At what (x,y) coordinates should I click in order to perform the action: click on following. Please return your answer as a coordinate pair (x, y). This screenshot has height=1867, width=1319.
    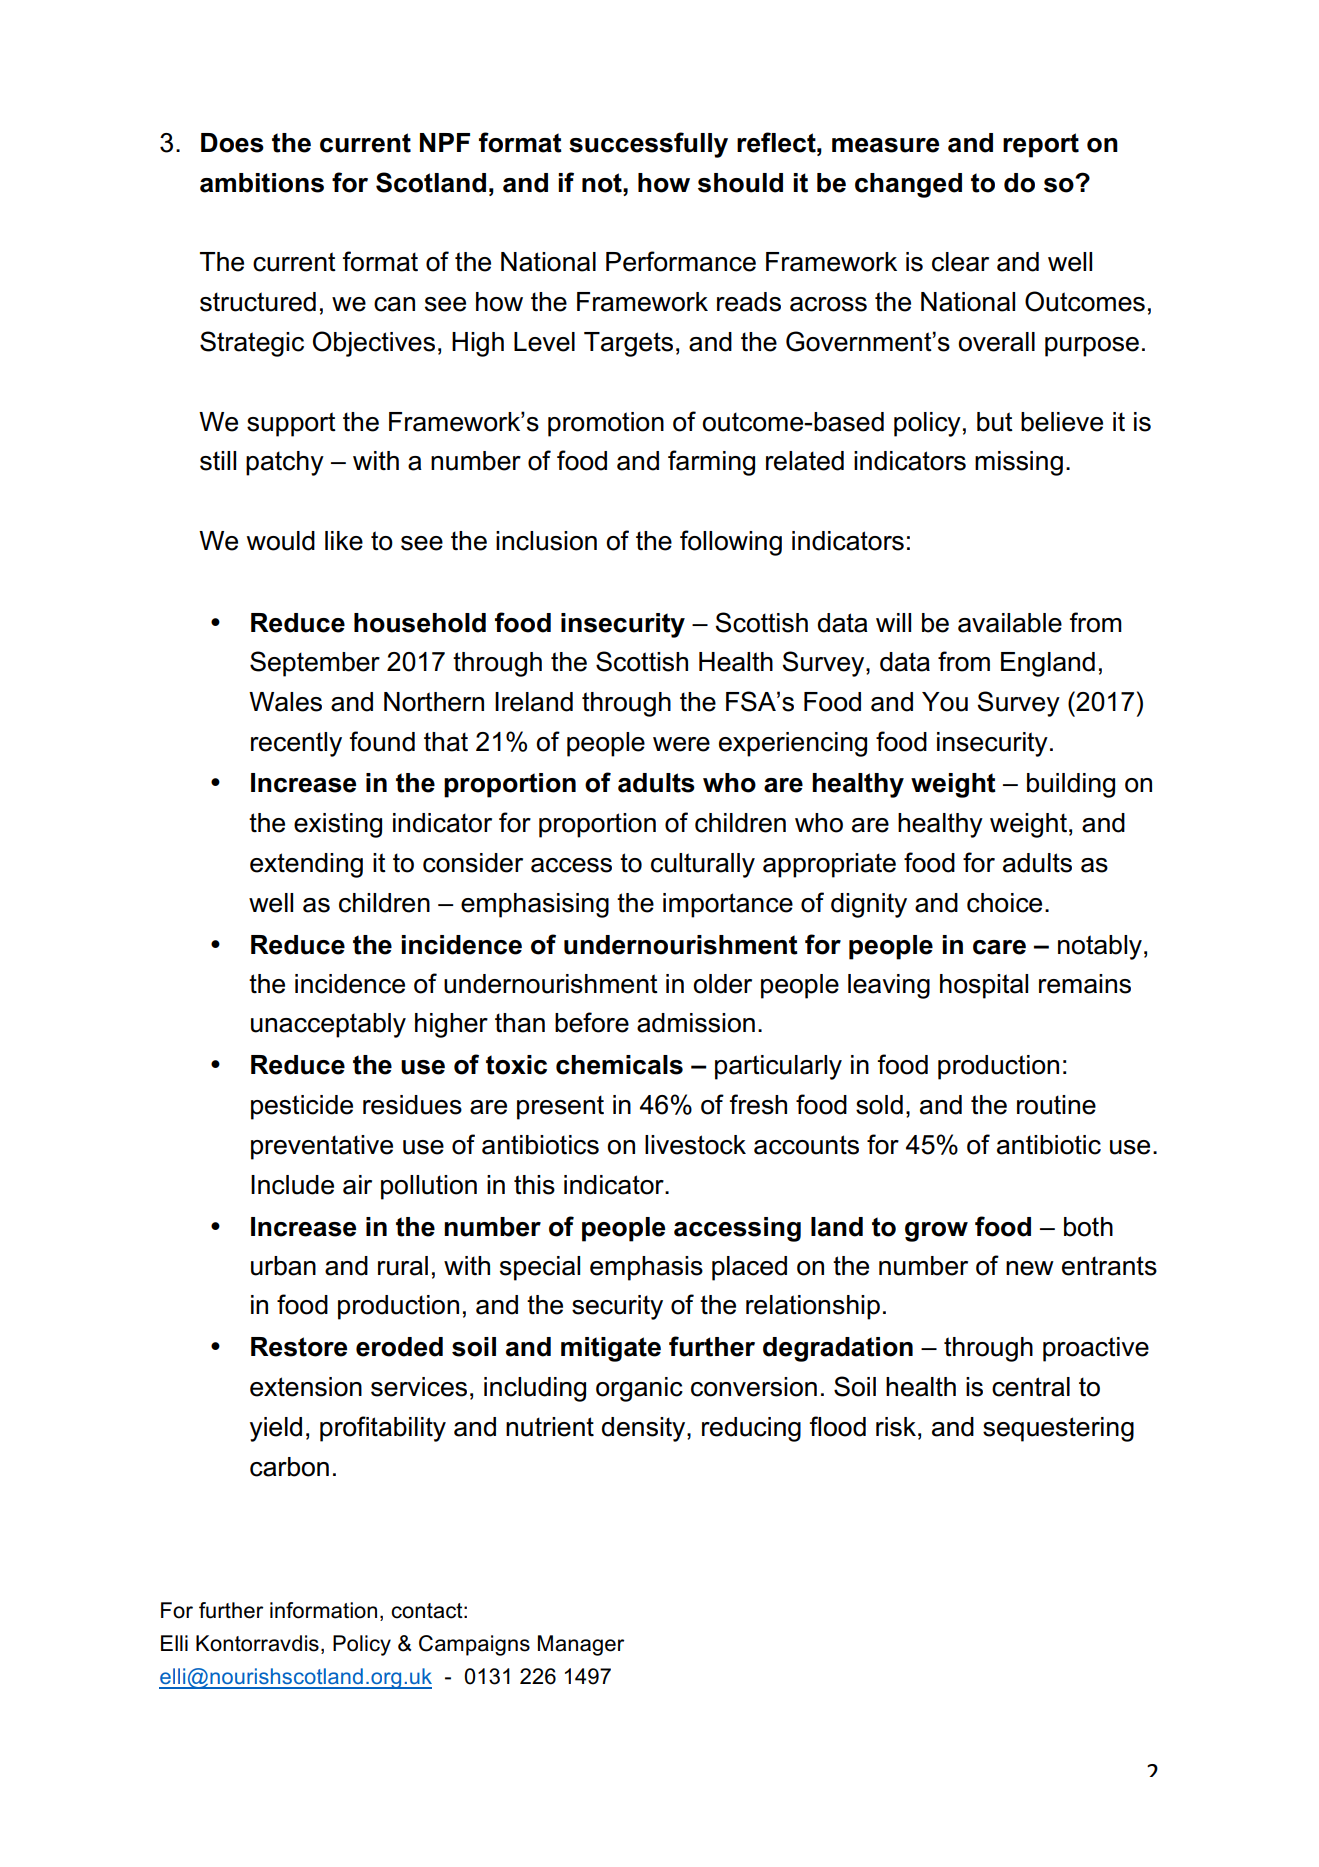
    Looking at the image, I should click on (731, 543).
